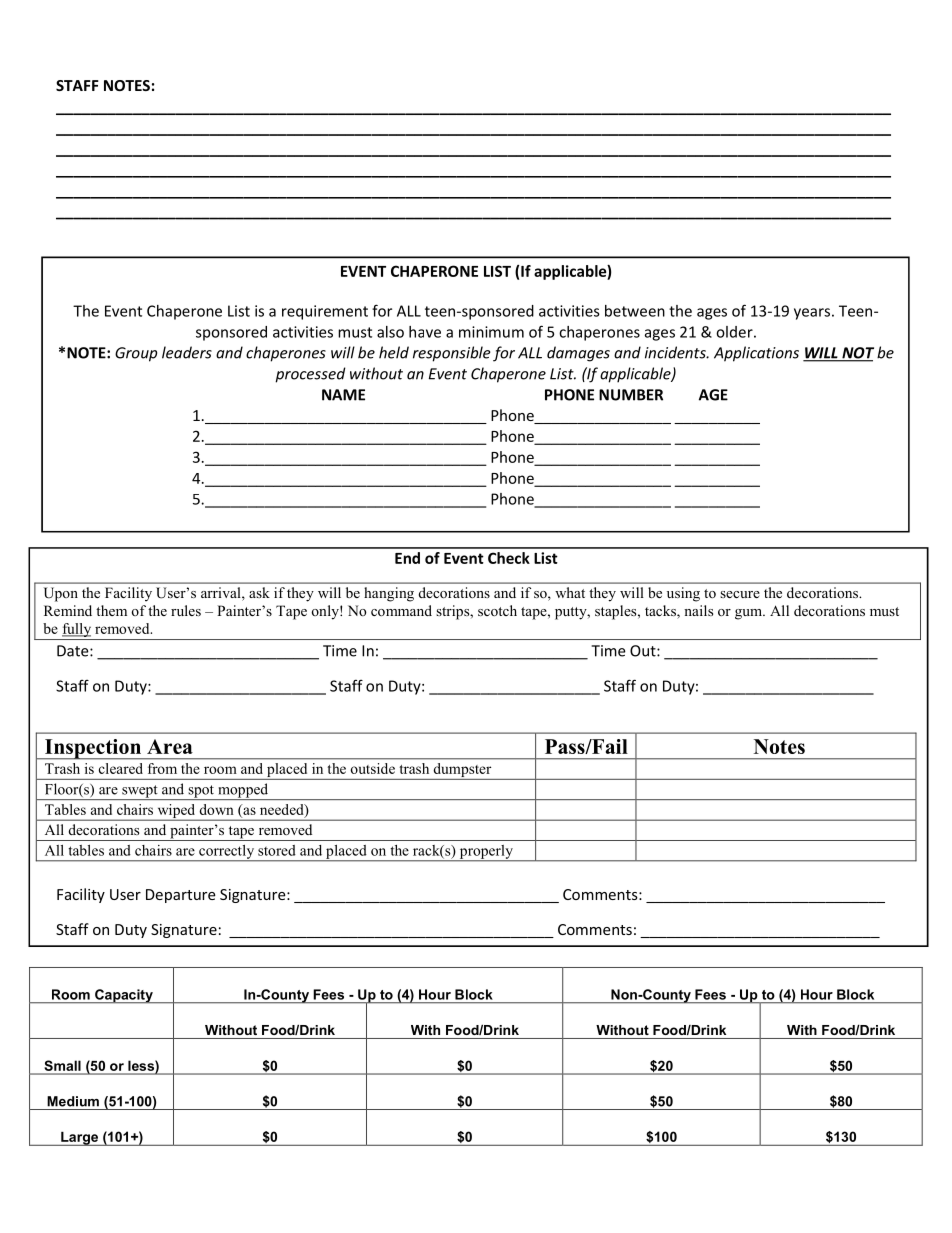 The height and width of the screenshot is (1233, 952). I want to click on dumpster, so click(462, 771).
